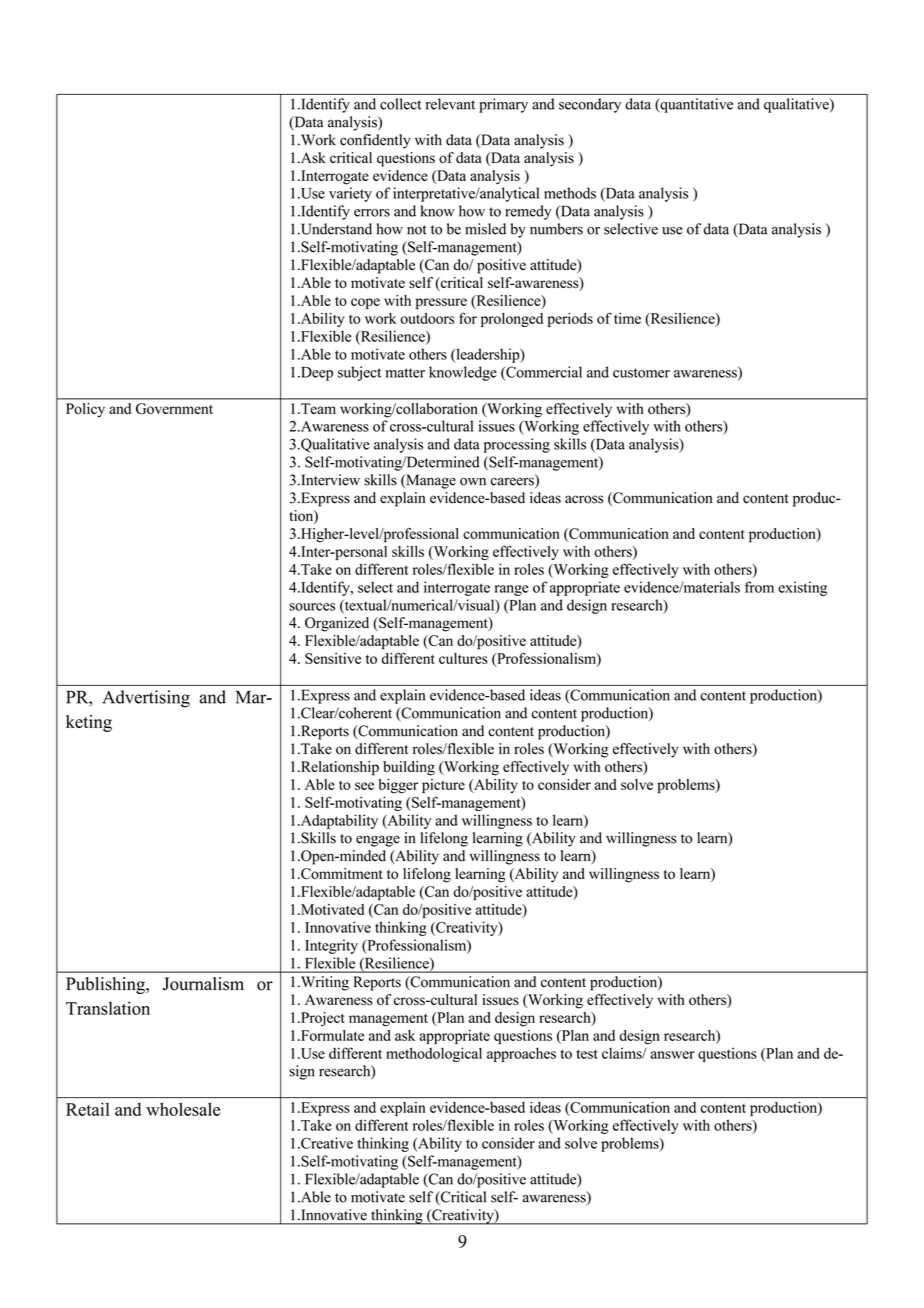  I want to click on secondary, so click(590, 105).
